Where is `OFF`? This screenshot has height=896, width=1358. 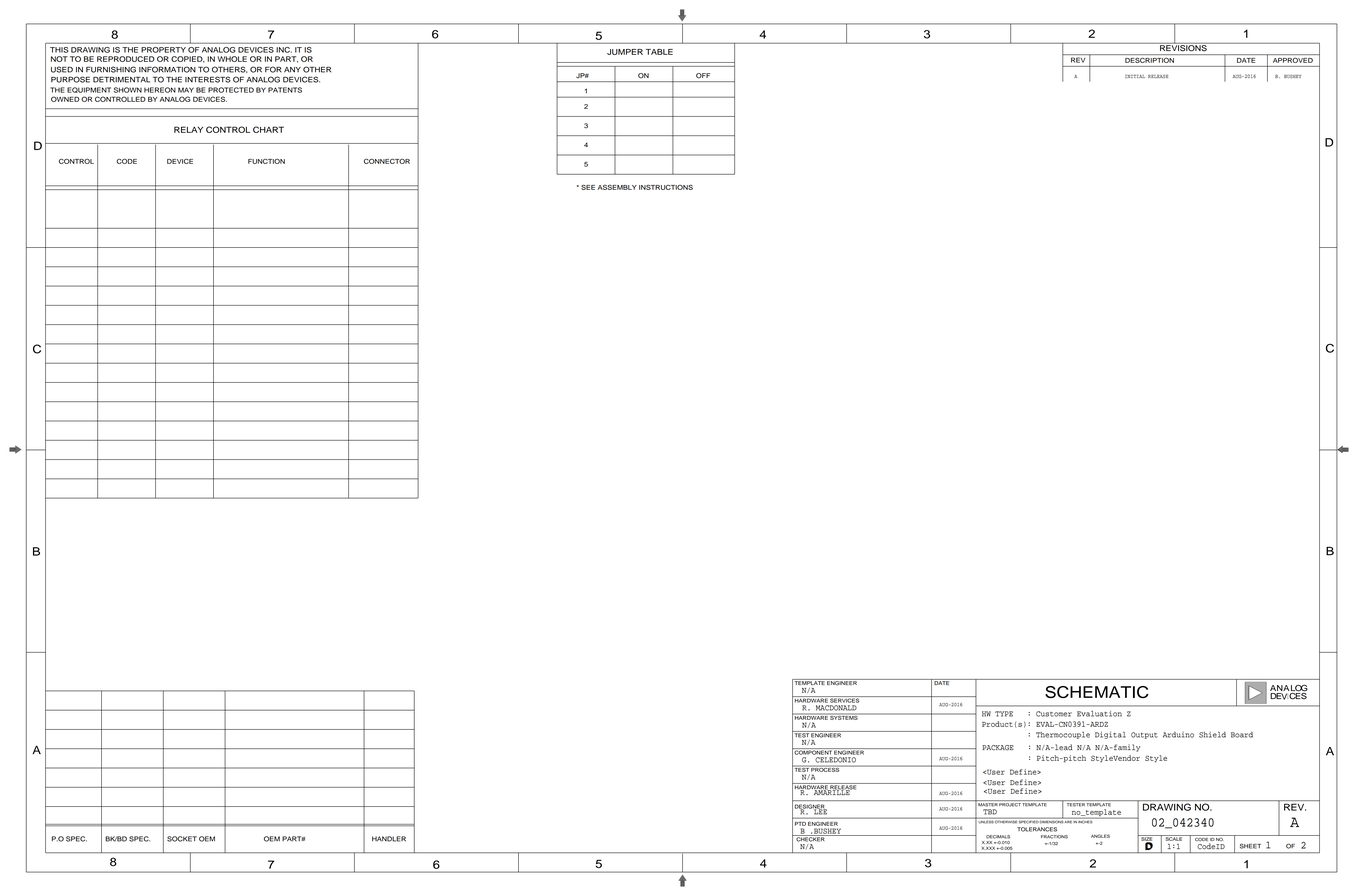 OFF is located at coordinates (703, 76).
